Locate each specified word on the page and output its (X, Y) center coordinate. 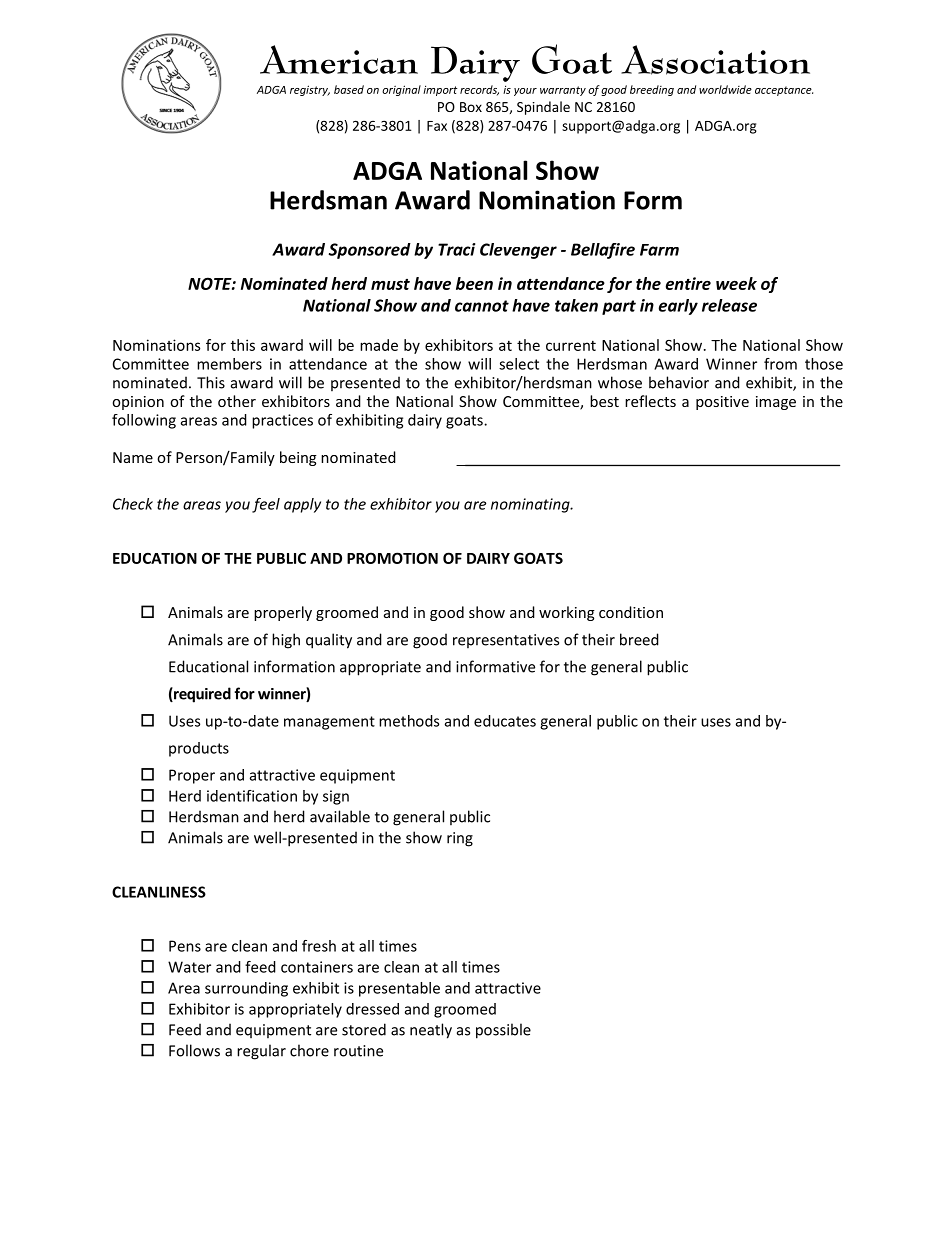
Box (471, 107)
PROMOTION (392, 558)
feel (266, 505)
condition (631, 612)
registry (310, 90)
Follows (194, 1050)
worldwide (725, 89)
